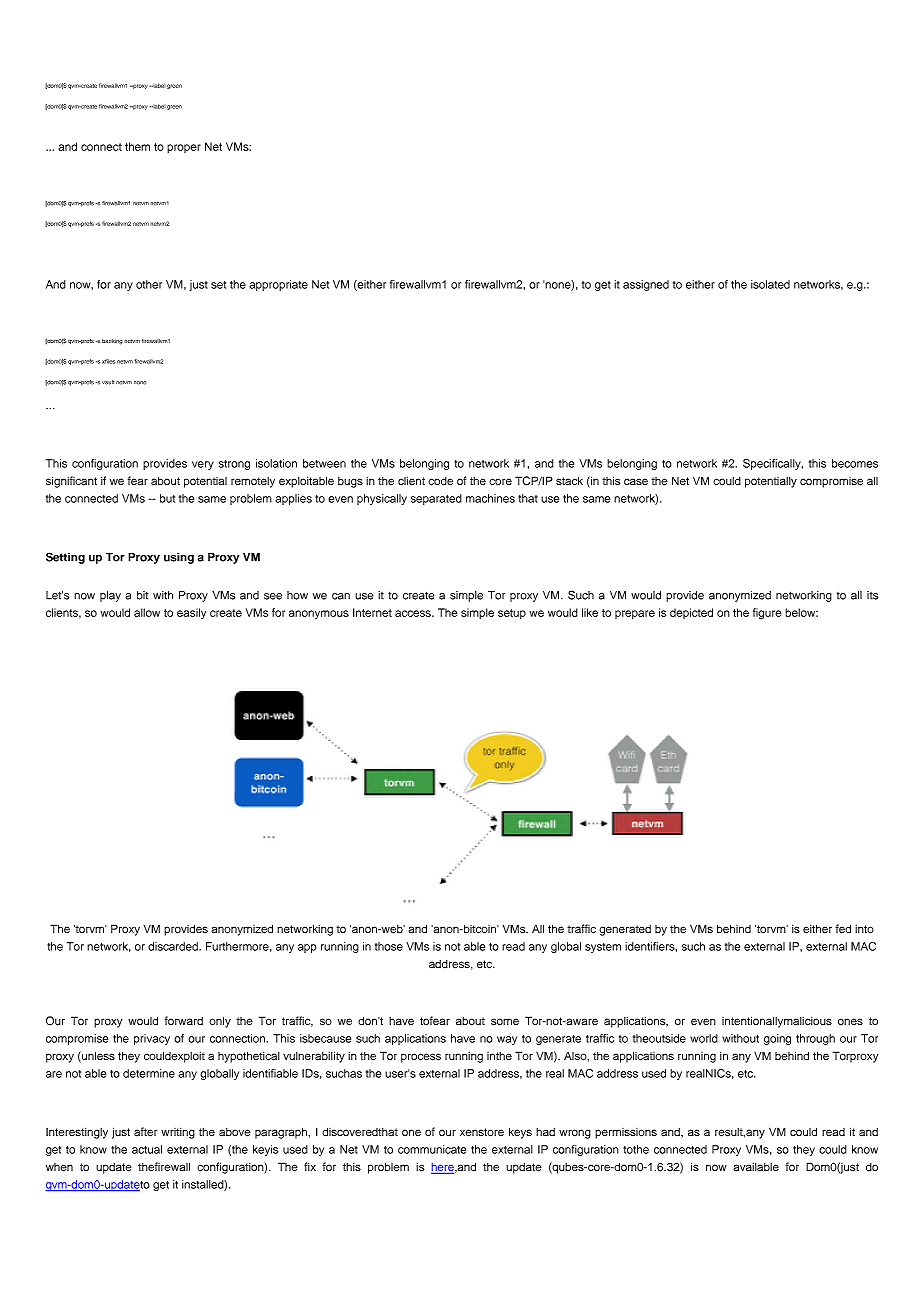 Image resolution: width=924 pixels, height=1308 pixels. What do you see at coordinates (646, 285) in the screenshot?
I see `assigned` at bounding box center [646, 285].
